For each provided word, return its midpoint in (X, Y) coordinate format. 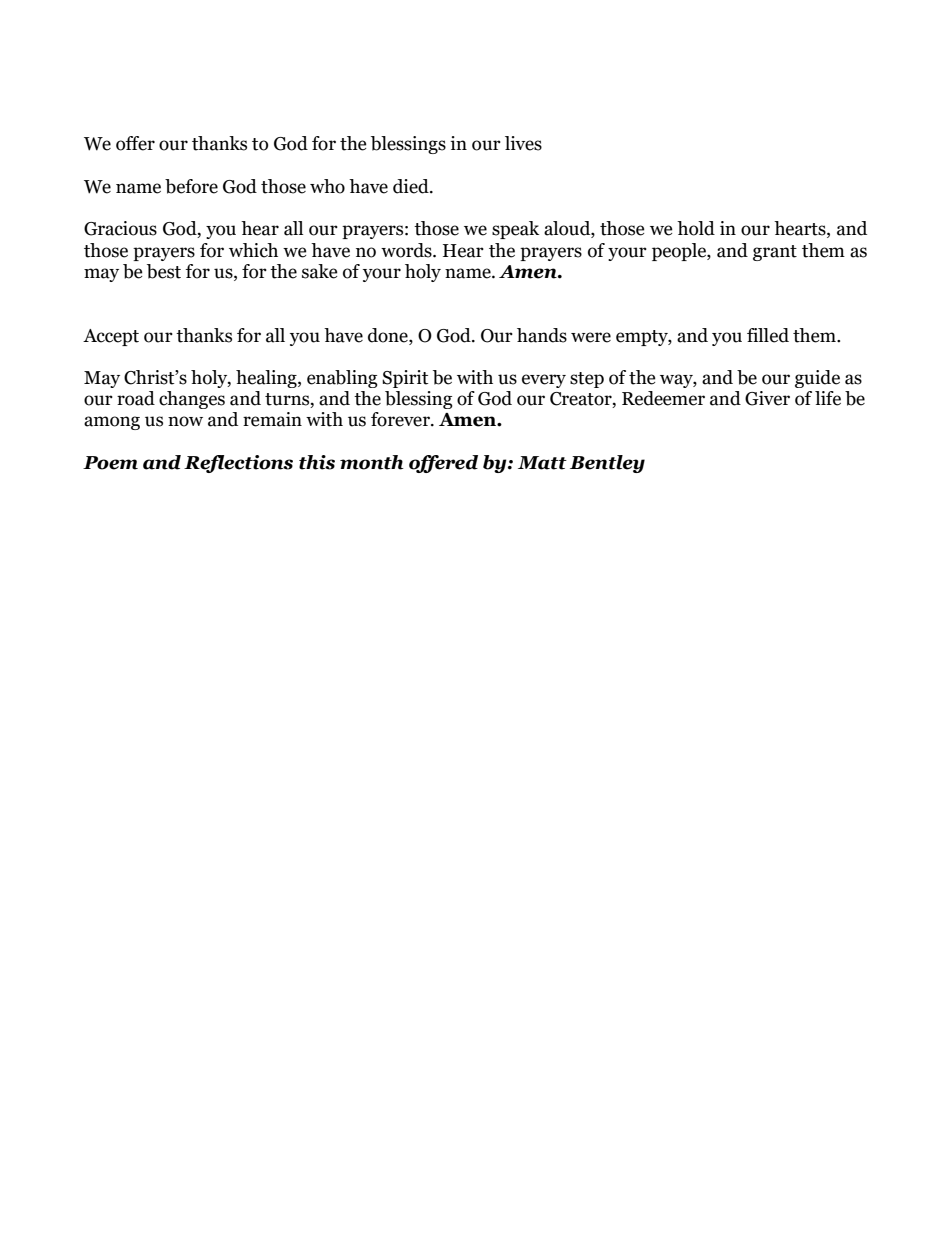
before (191, 186)
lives (523, 143)
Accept (111, 337)
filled (768, 335)
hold (696, 228)
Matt (542, 463)
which (253, 250)
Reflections (238, 464)
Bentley (607, 464)
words (407, 250)
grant (775, 253)
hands (542, 335)
